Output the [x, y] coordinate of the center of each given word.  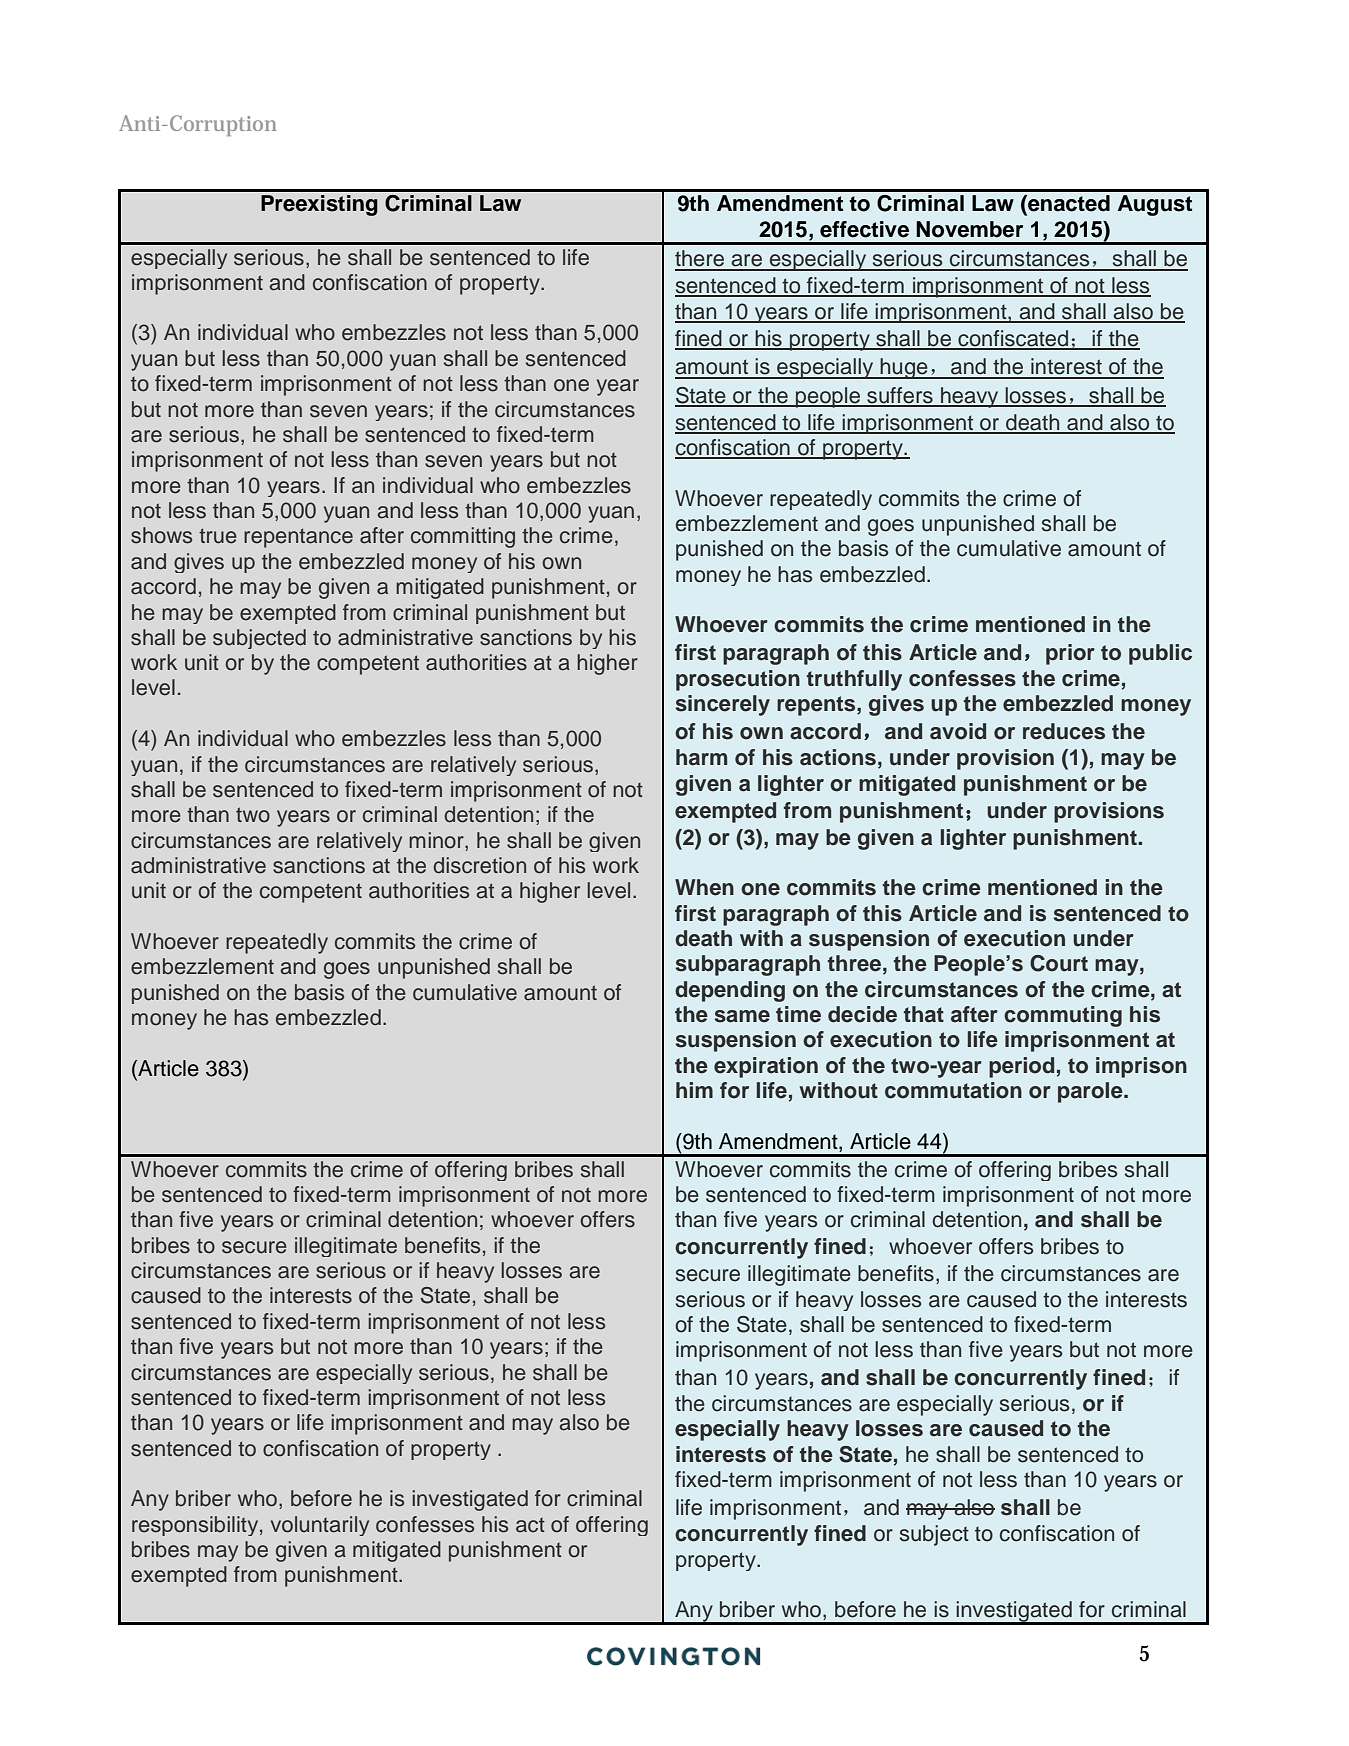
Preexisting [319, 205]
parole [1091, 1092]
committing [463, 537]
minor [437, 840]
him [694, 1090]
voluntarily [320, 1526]
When [704, 887]
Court [1059, 963]
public [1160, 654]
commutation [953, 1090]
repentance [298, 538]
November [969, 229]
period [1021, 1067]
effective [864, 229]
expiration [766, 1067]
